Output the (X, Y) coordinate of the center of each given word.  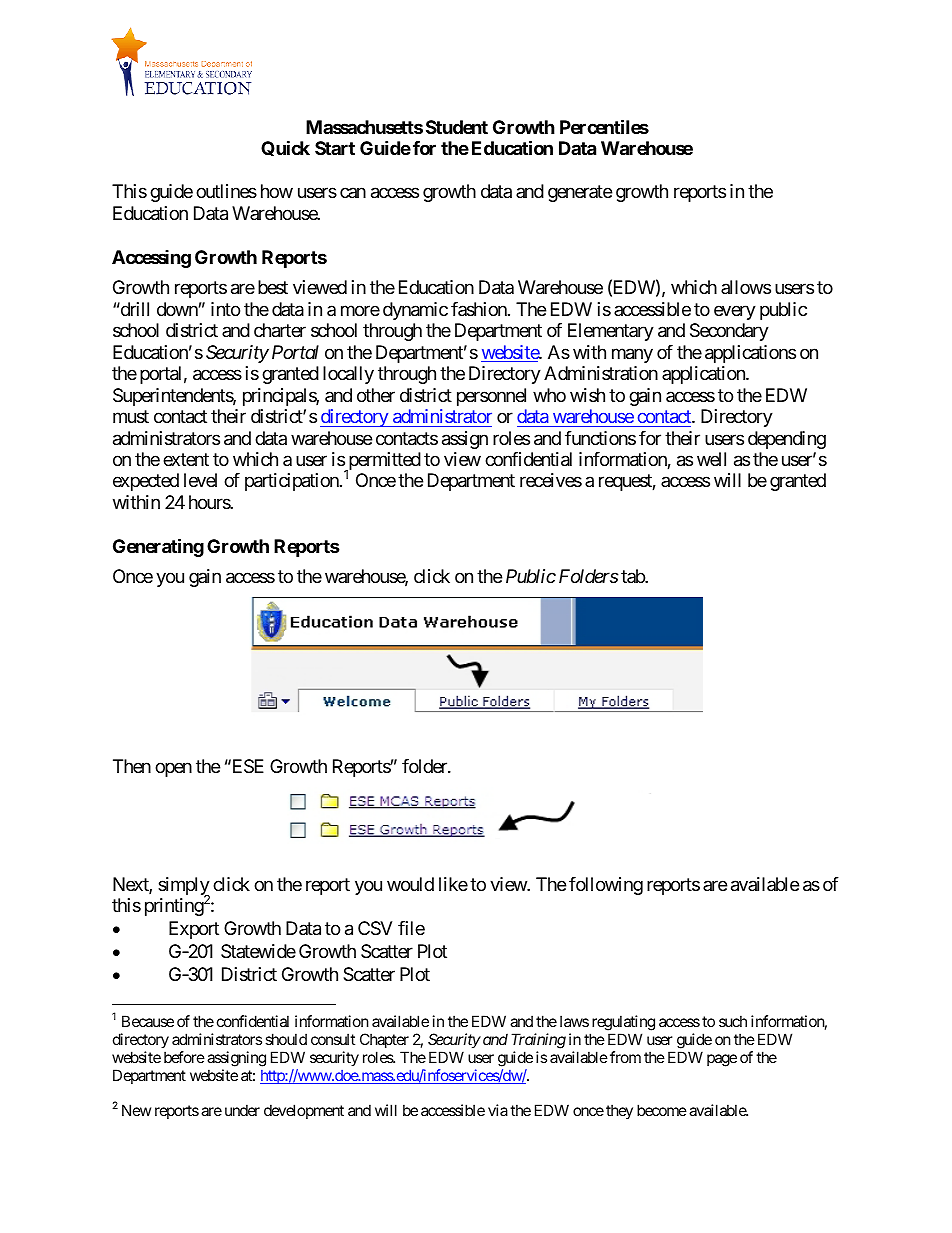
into (225, 309)
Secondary (729, 332)
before (184, 1057)
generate (580, 194)
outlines (226, 191)
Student (457, 127)
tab (633, 576)
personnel (491, 397)
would (410, 884)
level (200, 480)
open (173, 770)
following (606, 886)
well (711, 459)
